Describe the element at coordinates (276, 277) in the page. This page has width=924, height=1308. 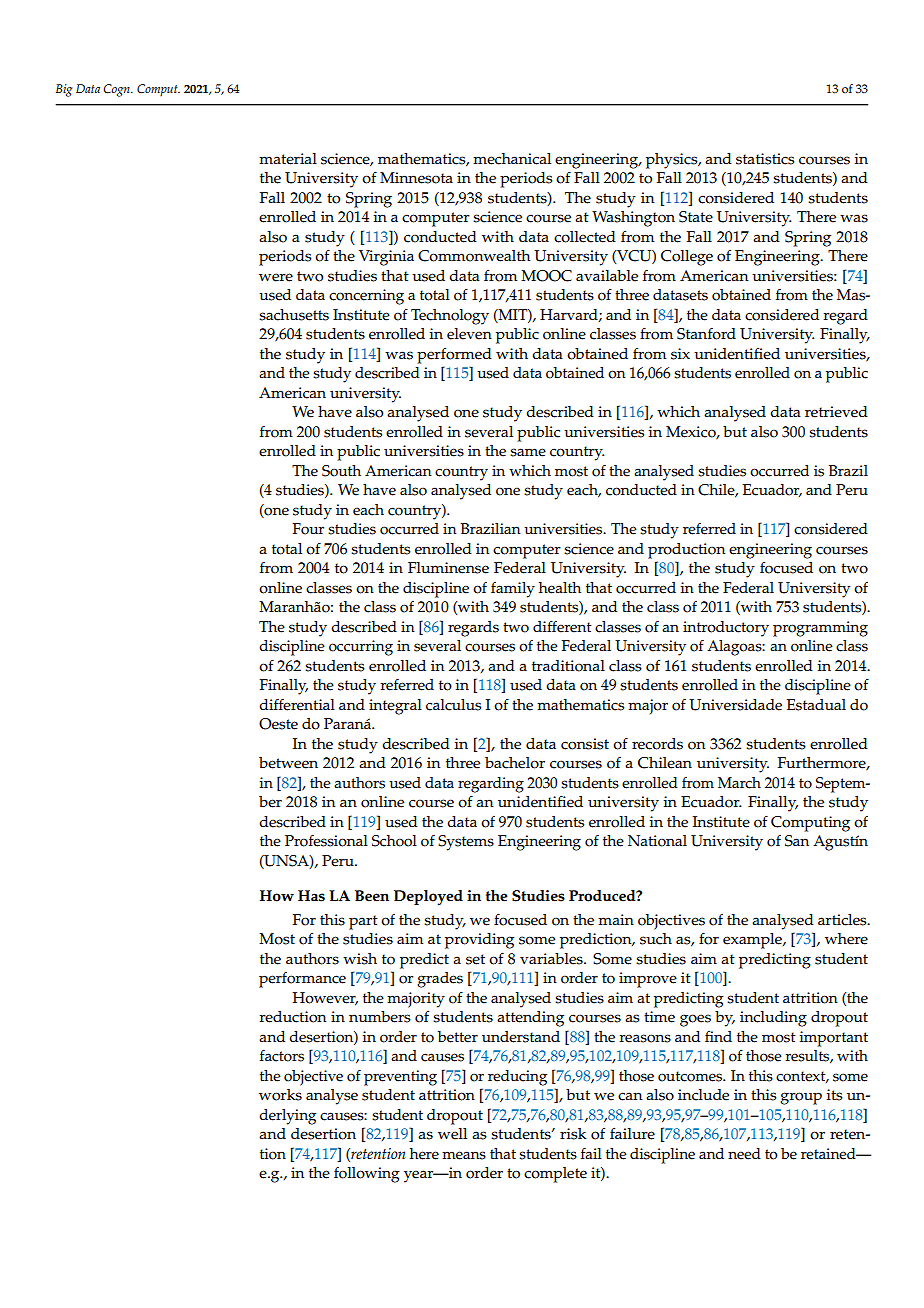
I see `were` at that location.
